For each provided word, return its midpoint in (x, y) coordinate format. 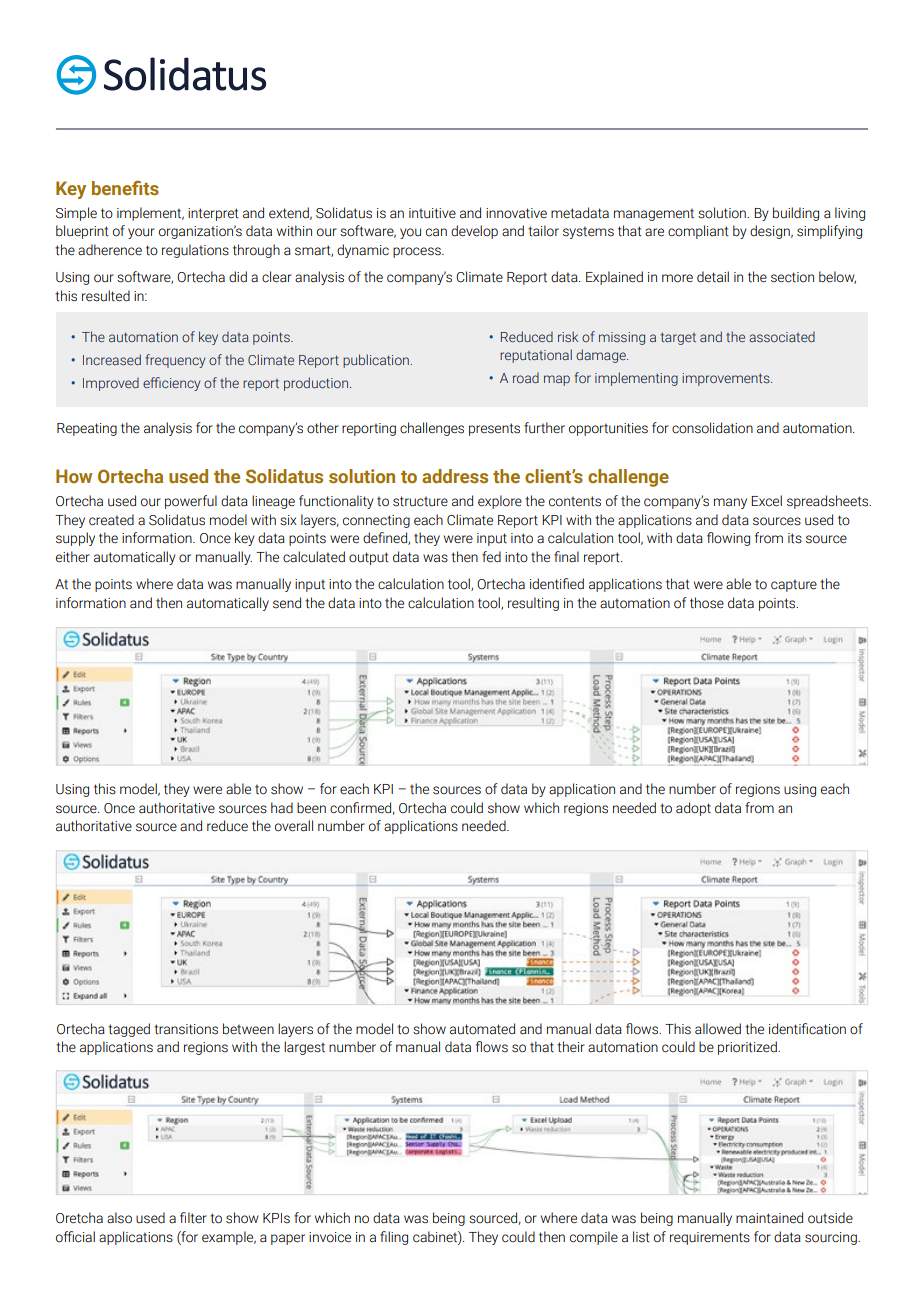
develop (474, 232)
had (282, 808)
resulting (533, 604)
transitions (186, 1029)
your (141, 233)
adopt (693, 809)
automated (482, 1029)
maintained (769, 1218)
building (796, 214)
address (455, 476)
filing (394, 1238)
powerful (191, 502)
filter (193, 1218)
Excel (766, 501)
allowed (718, 1029)
